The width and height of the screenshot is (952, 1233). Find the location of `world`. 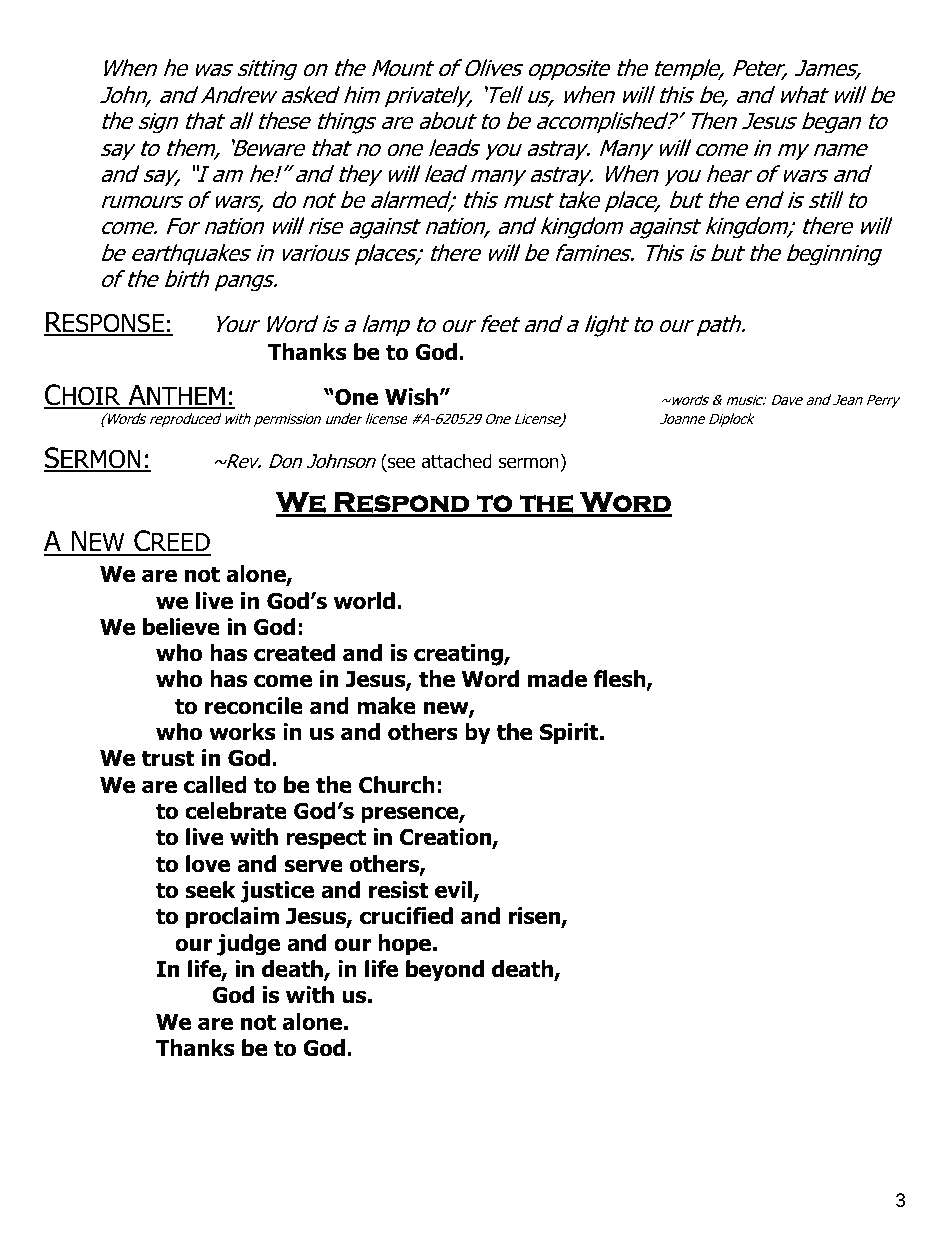

world is located at coordinates (364, 601).
